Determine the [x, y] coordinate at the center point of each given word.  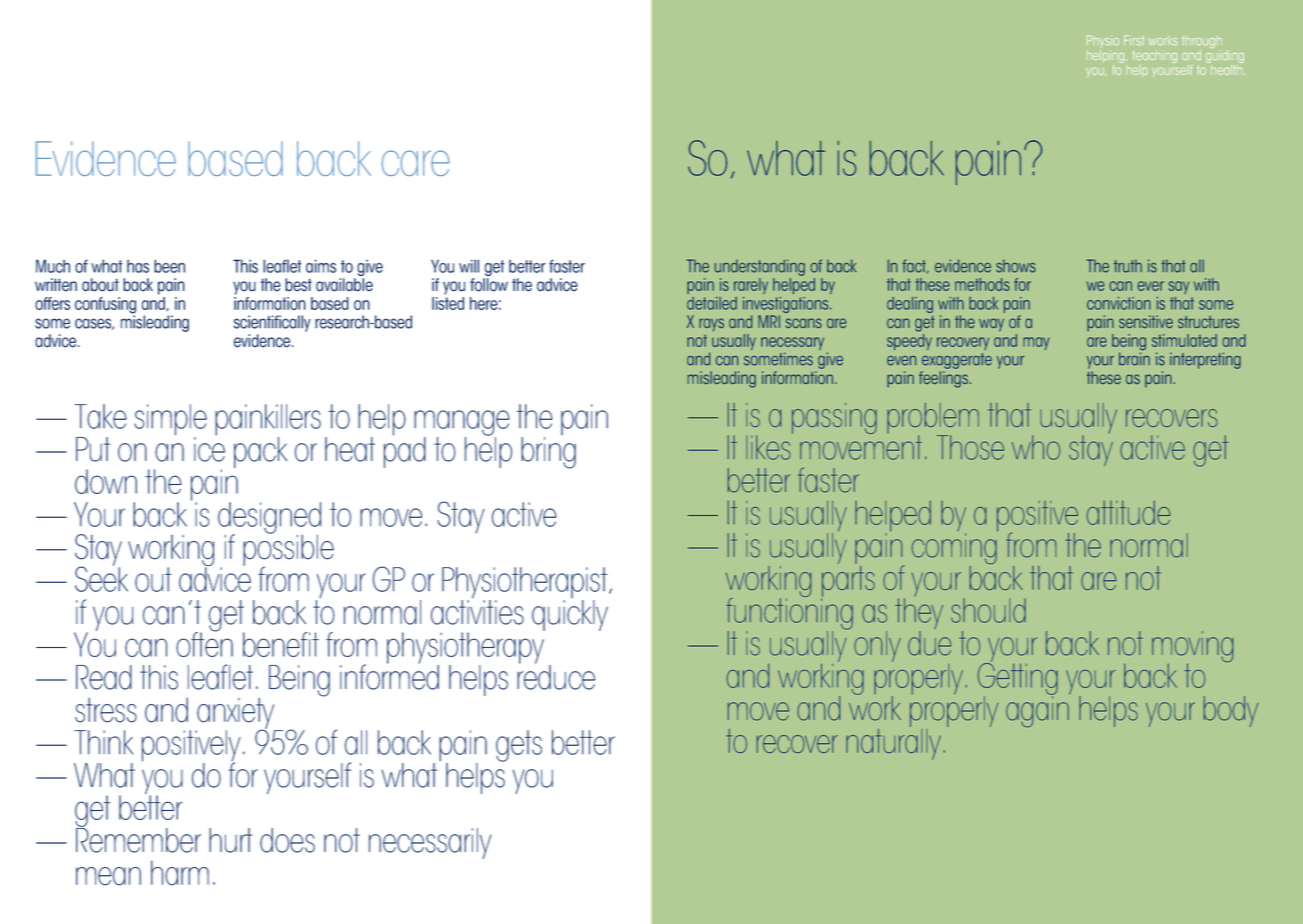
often [204, 643]
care [415, 163]
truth [1128, 266]
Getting [1018, 679]
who [1036, 447]
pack [260, 452]
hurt [230, 840]
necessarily [430, 843]
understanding [760, 267]
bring [548, 451]
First [1134, 40]
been [169, 266]
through [1202, 43]
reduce [556, 676]
